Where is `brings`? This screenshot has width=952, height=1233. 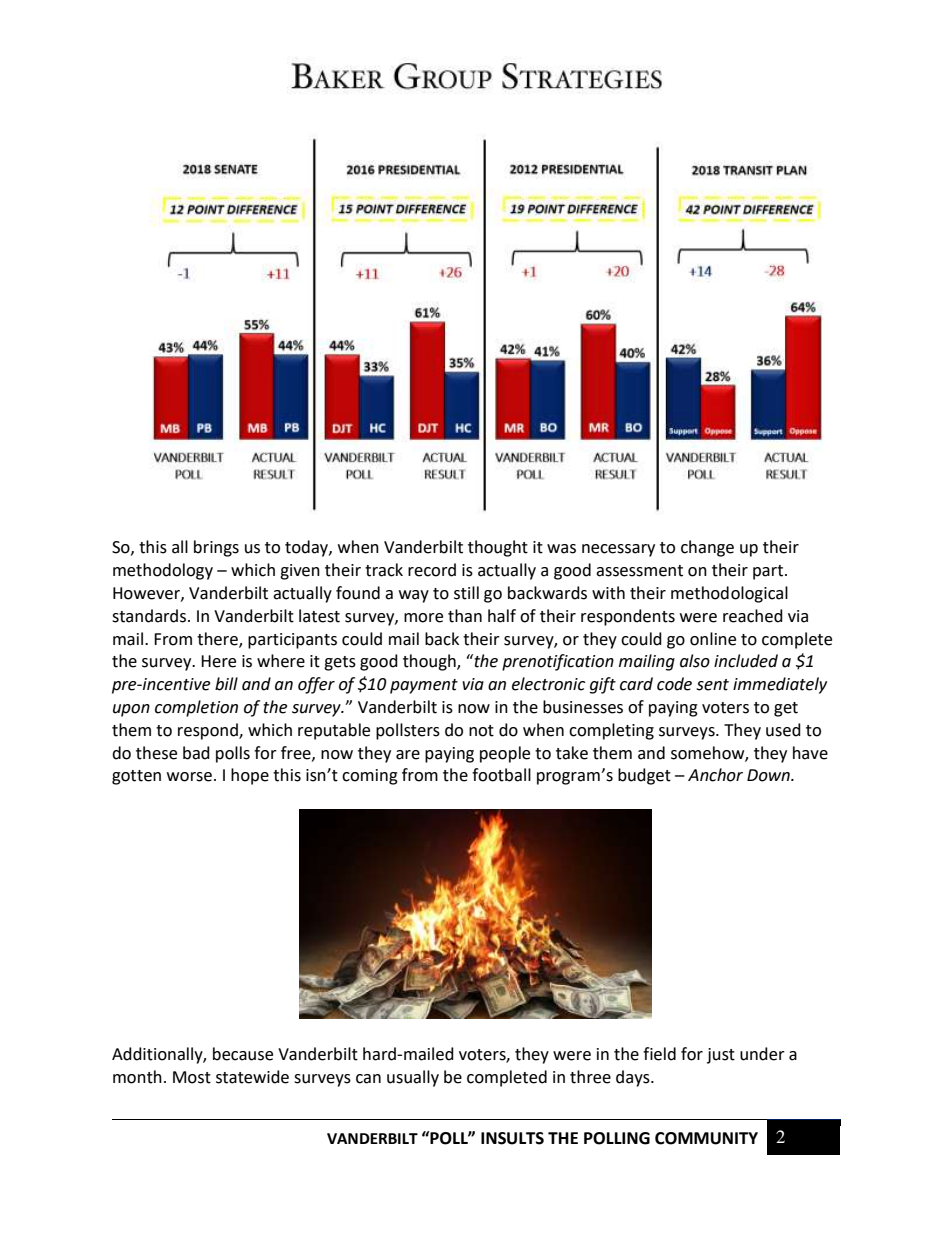
brings is located at coordinates (216, 548).
